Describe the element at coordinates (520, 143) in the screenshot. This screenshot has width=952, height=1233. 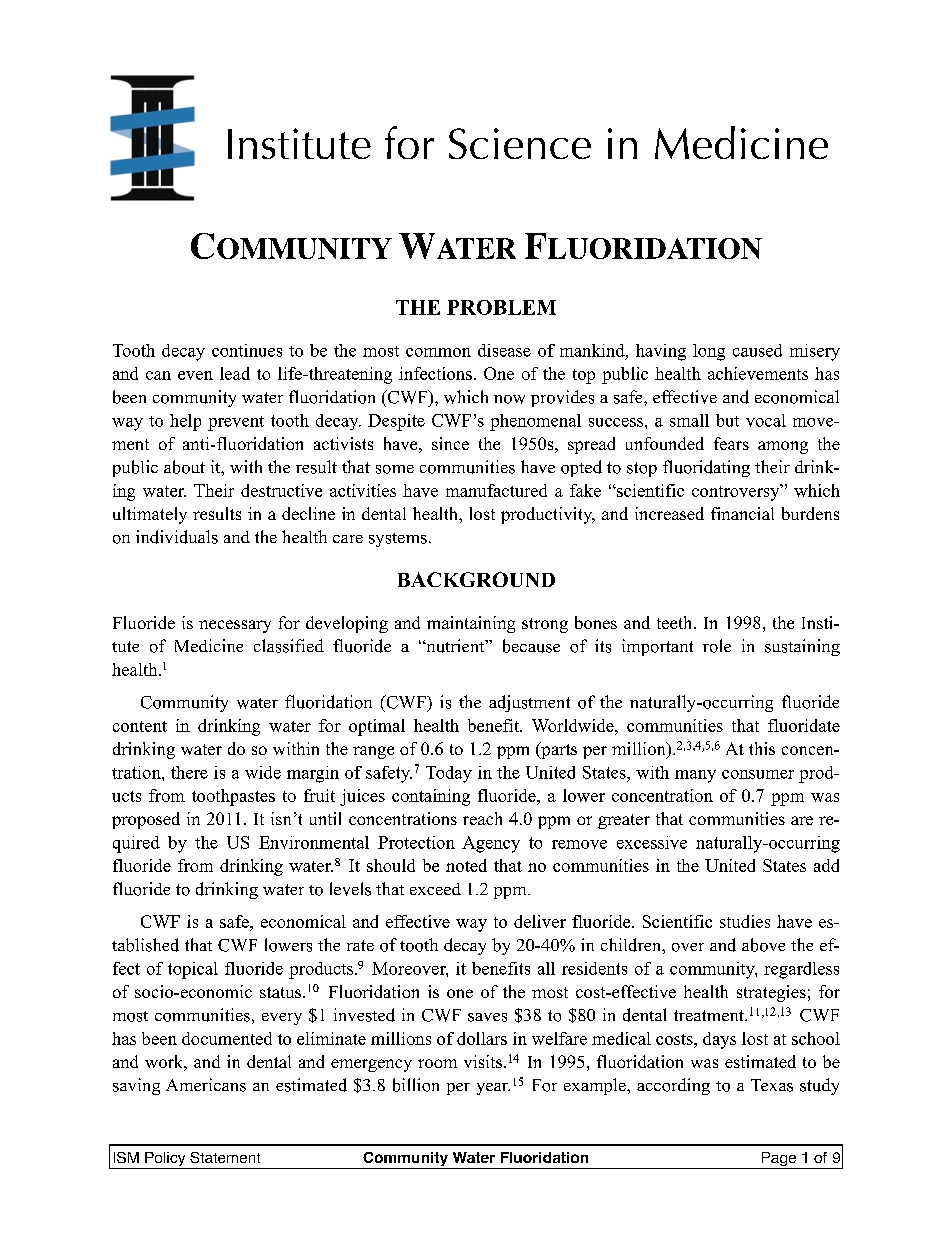
I see `Science` at that location.
